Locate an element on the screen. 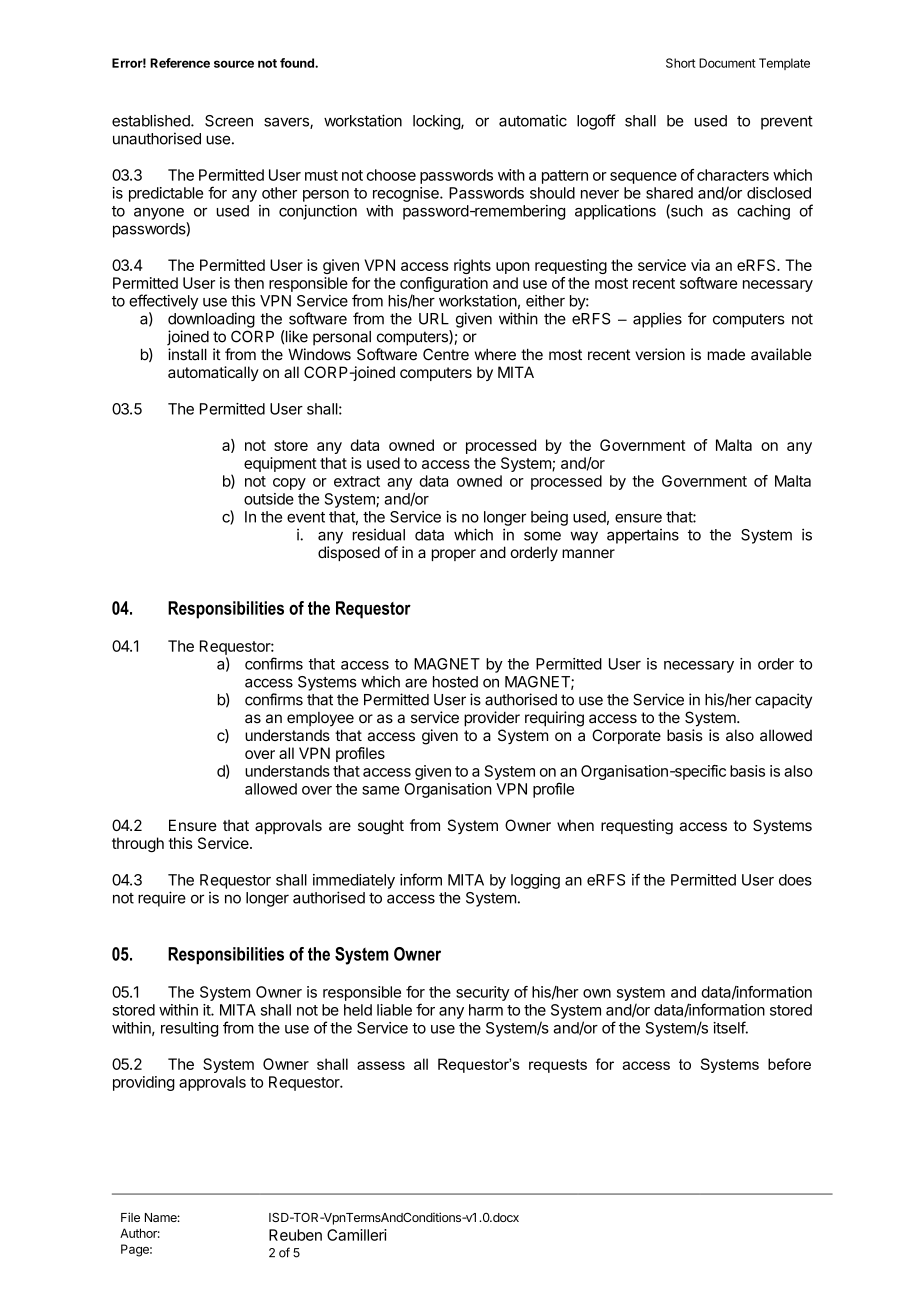  does is located at coordinates (795, 880).
